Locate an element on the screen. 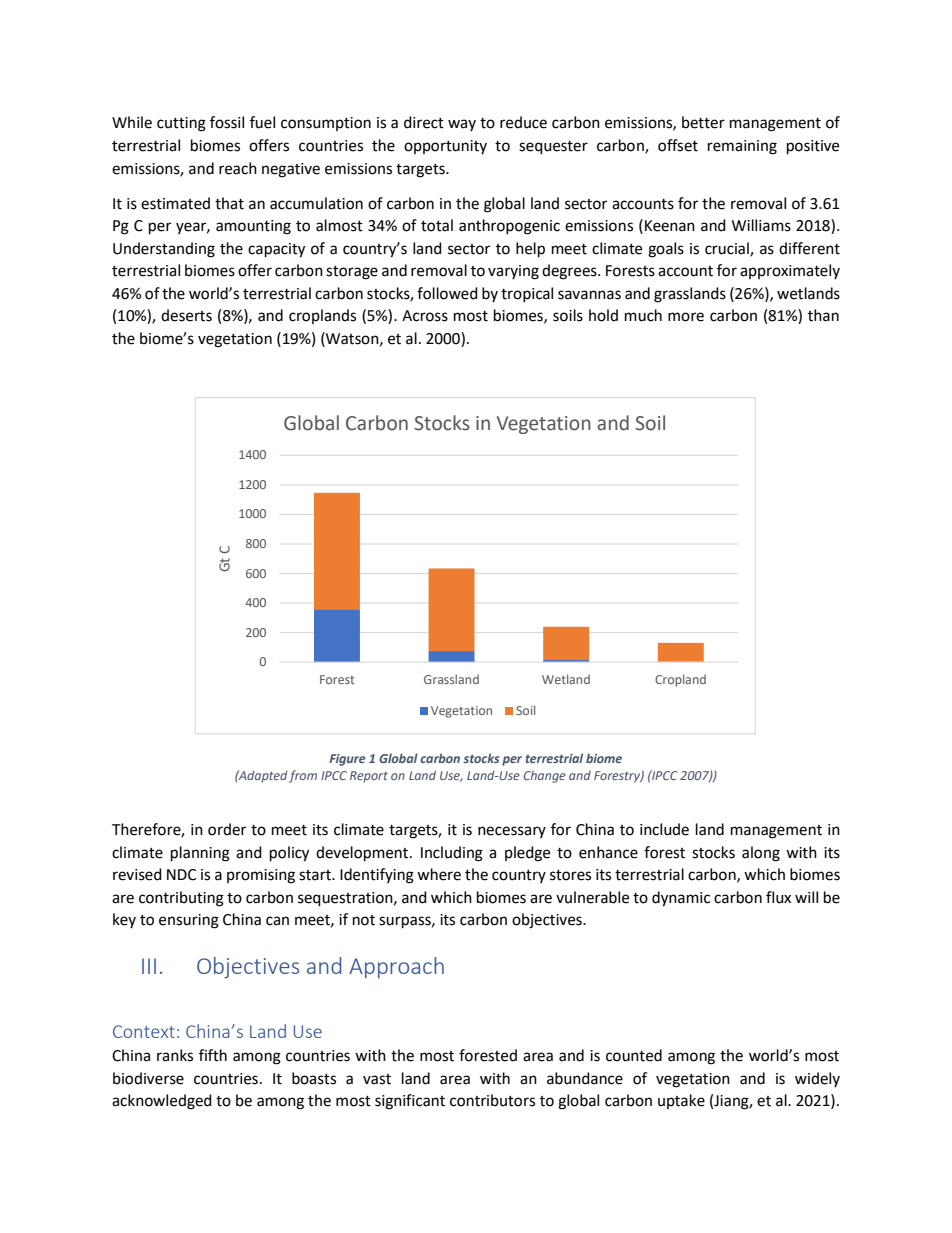  include is located at coordinates (664, 829).
